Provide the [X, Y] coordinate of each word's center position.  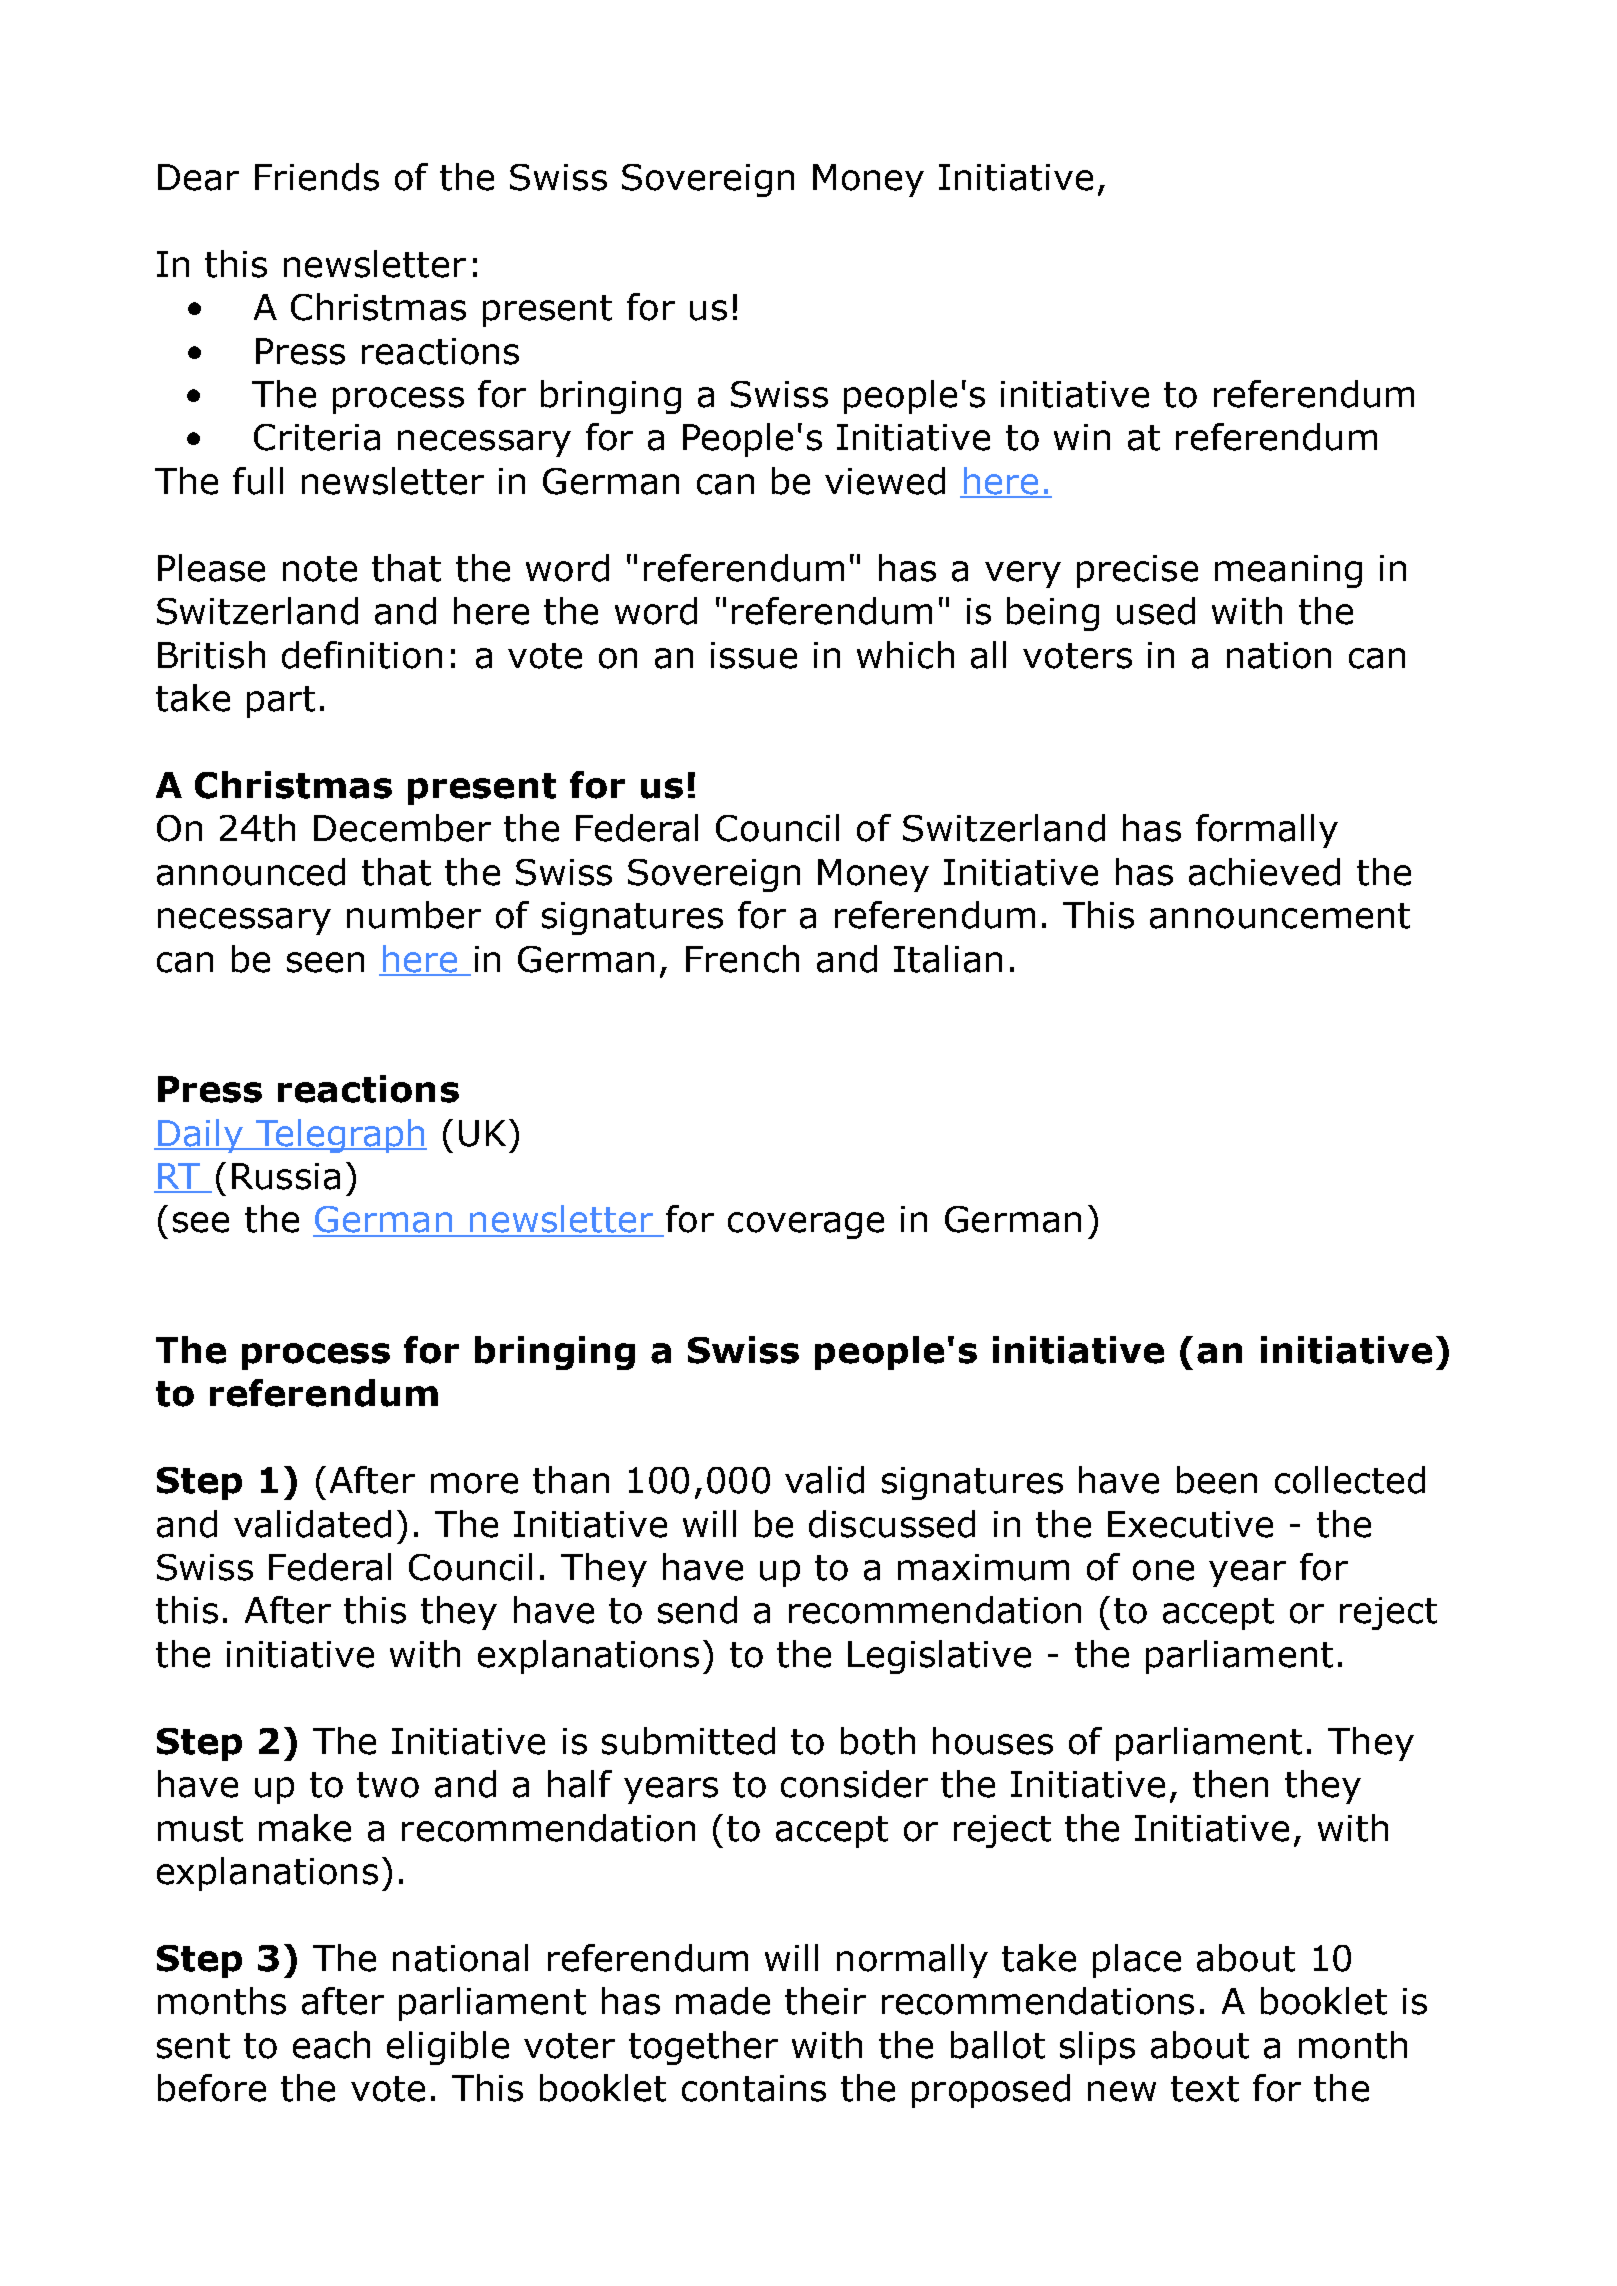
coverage [806, 1225]
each [331, 2045]
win [1082, 437]
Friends [317, 177]
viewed [885, 481]
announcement [1280, 916]
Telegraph [340, 1136]
